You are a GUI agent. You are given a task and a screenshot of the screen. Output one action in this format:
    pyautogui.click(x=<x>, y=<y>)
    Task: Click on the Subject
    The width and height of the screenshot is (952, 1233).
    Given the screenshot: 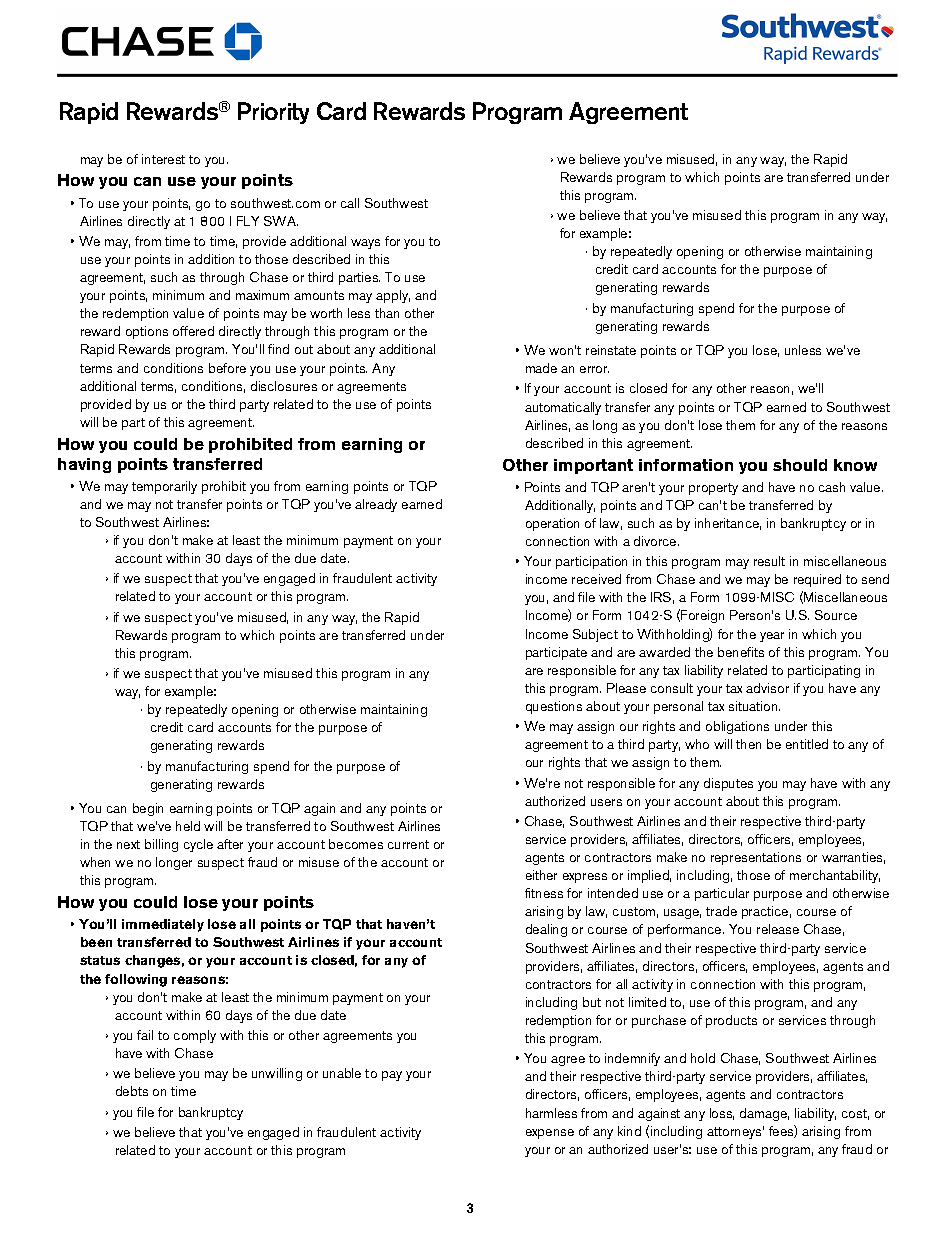 What is the action you would take?
    pyautogui.click(x=595, y=635)
